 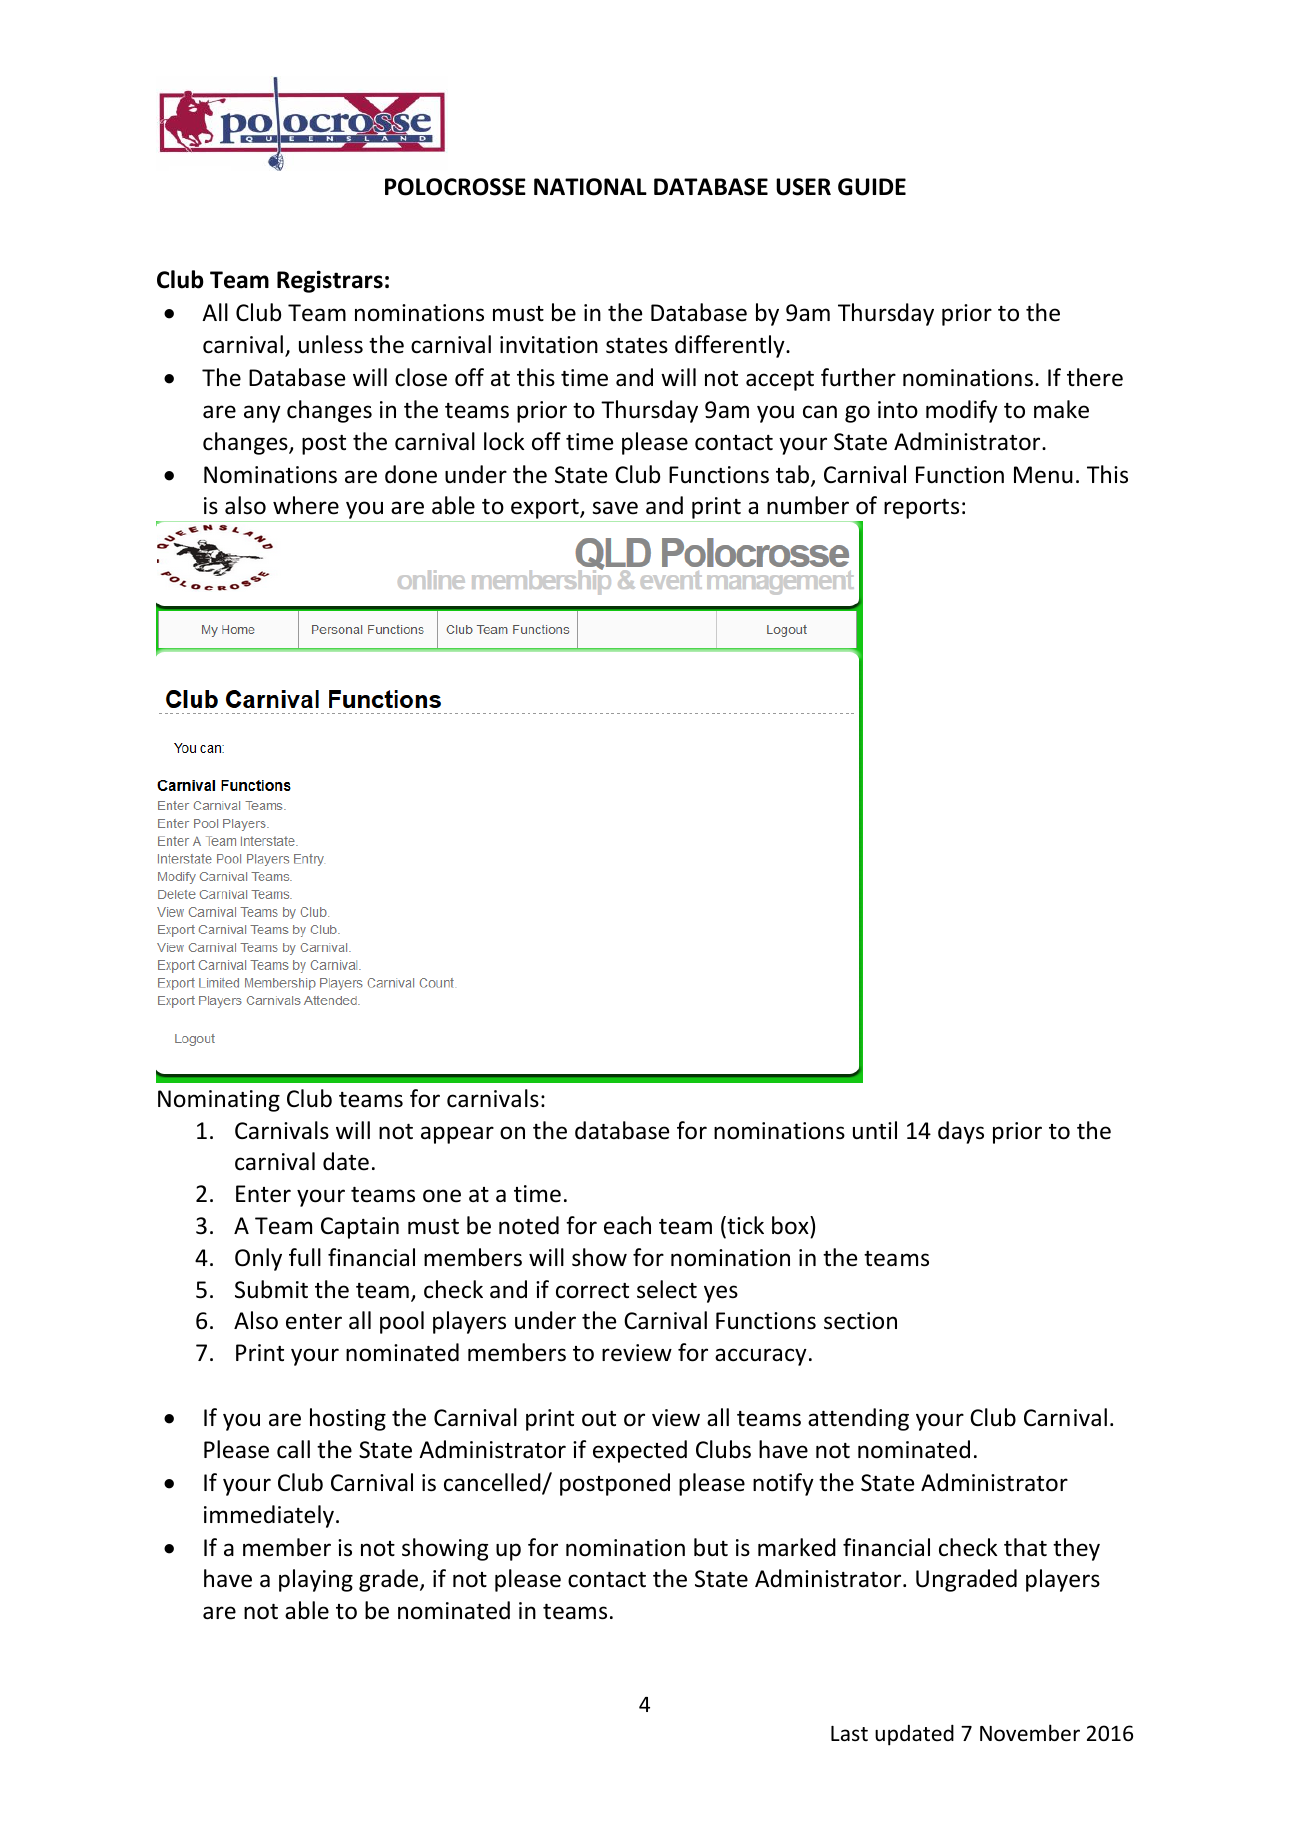 I want to click on appear, so click(x=457, y=1135).
